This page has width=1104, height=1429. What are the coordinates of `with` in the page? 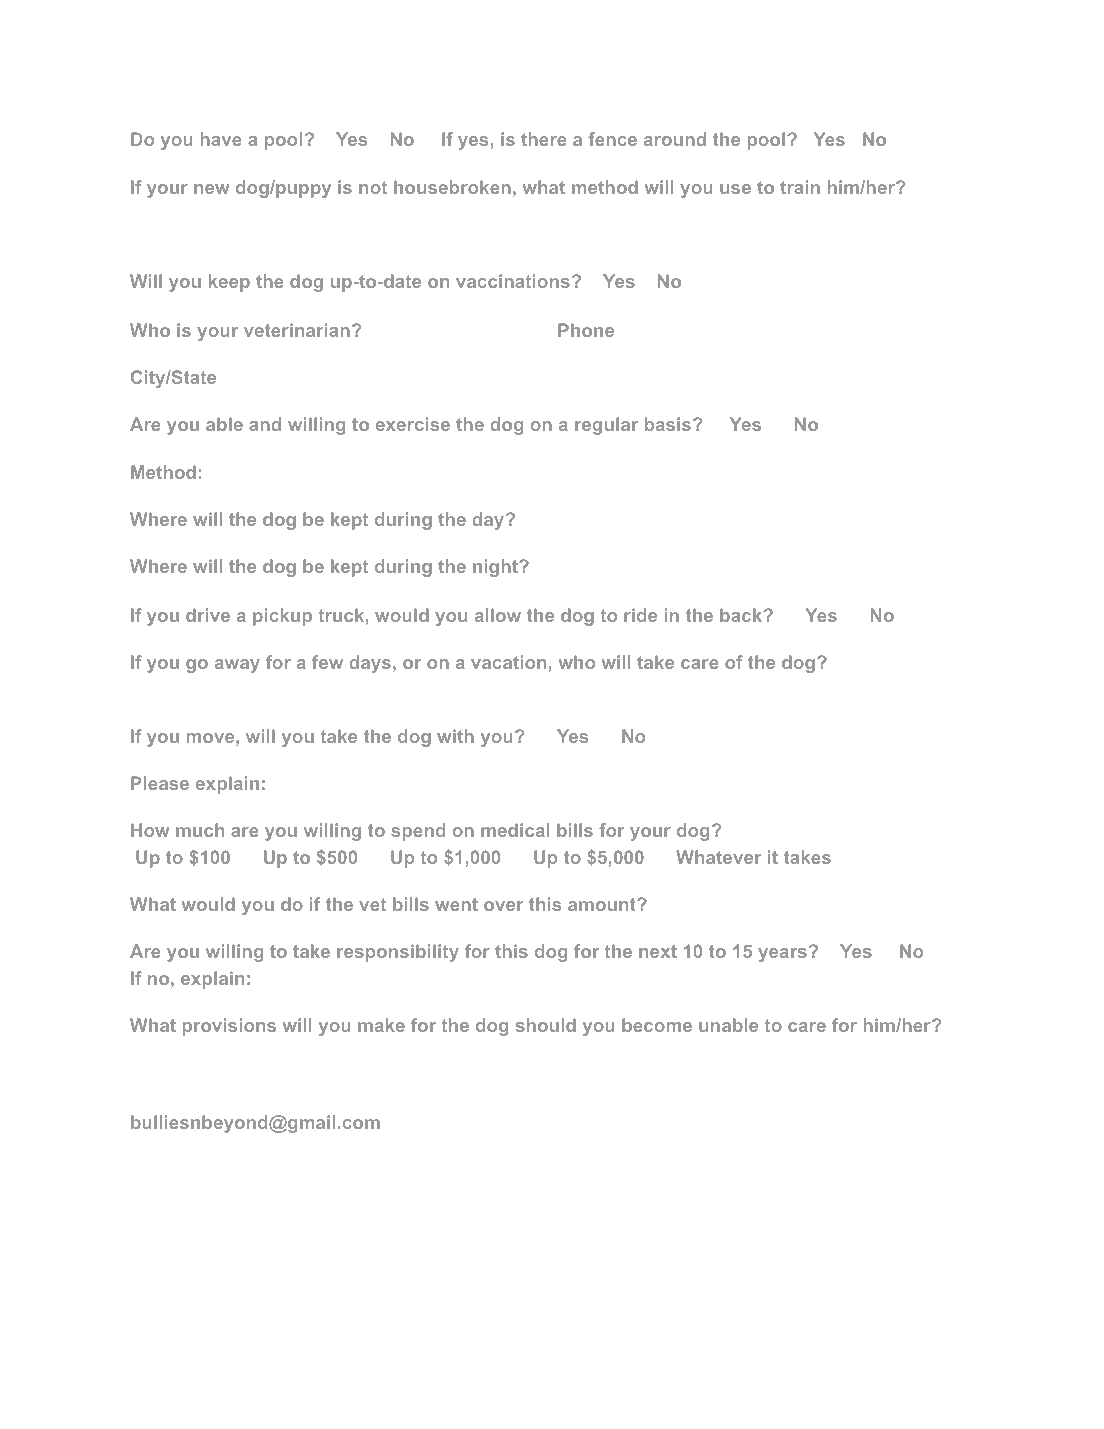 It's located at (455, 736).
